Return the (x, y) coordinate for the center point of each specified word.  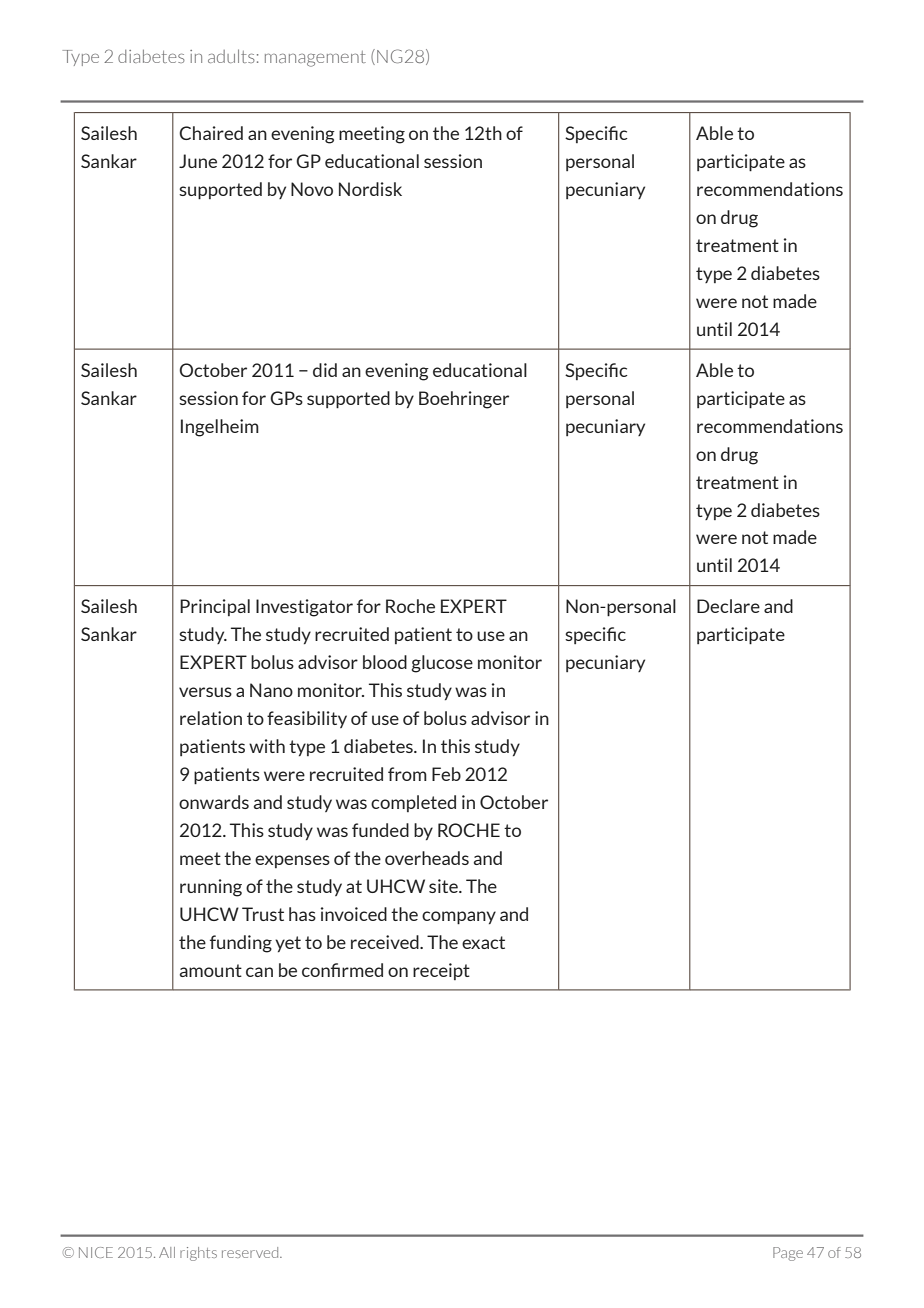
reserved (251, 1252)
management (315, 59)
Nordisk (370, 189)
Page (788, 1254)
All (167, 1252)
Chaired (211, 133)
